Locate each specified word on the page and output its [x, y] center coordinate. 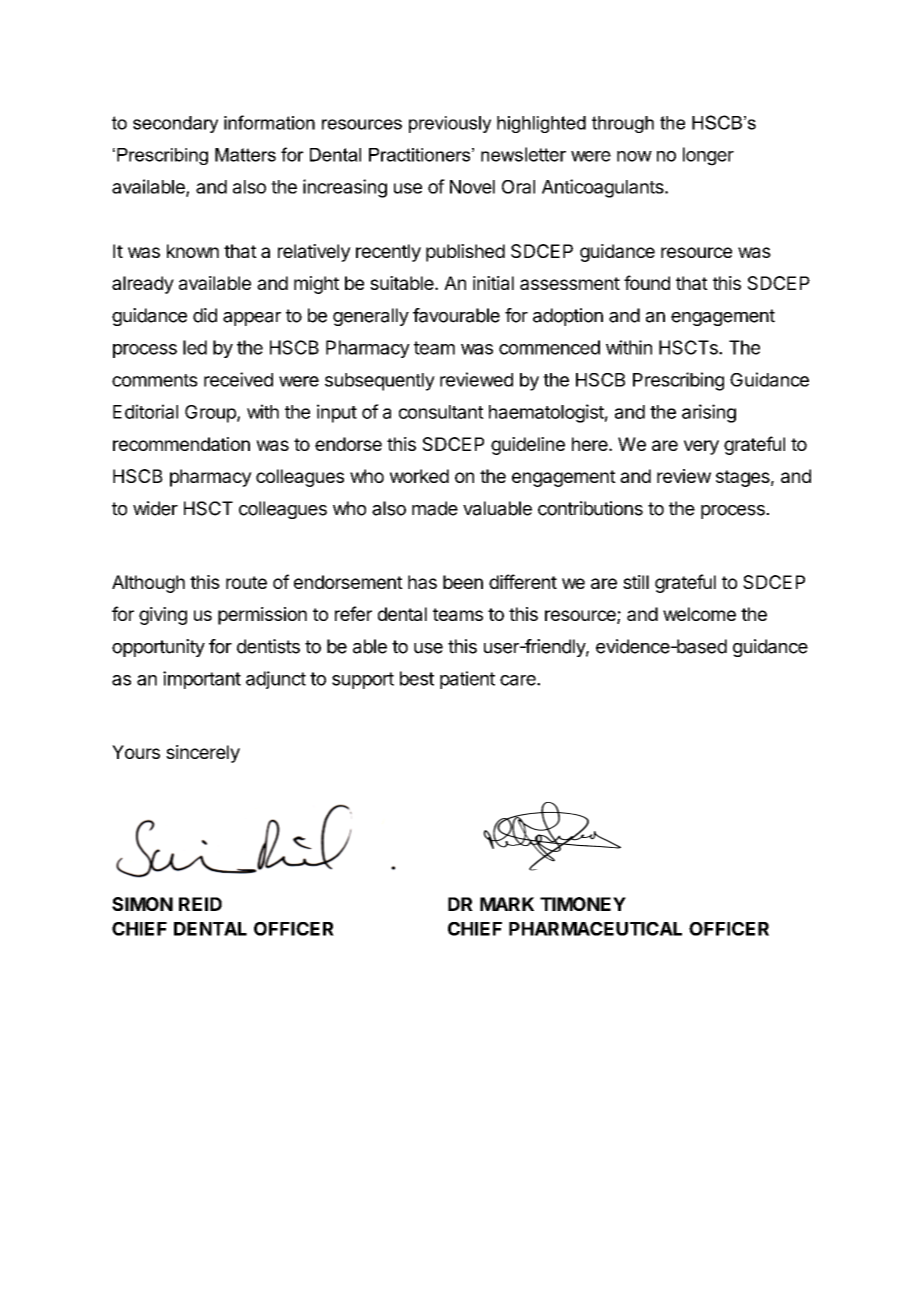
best [417, 678]
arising [709, 413]
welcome [699, 614]
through [623, 124]
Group [211, 414]
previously [450, 124]
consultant [441, 412]
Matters [245, 155]
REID [200, 904]
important [202, 680]
